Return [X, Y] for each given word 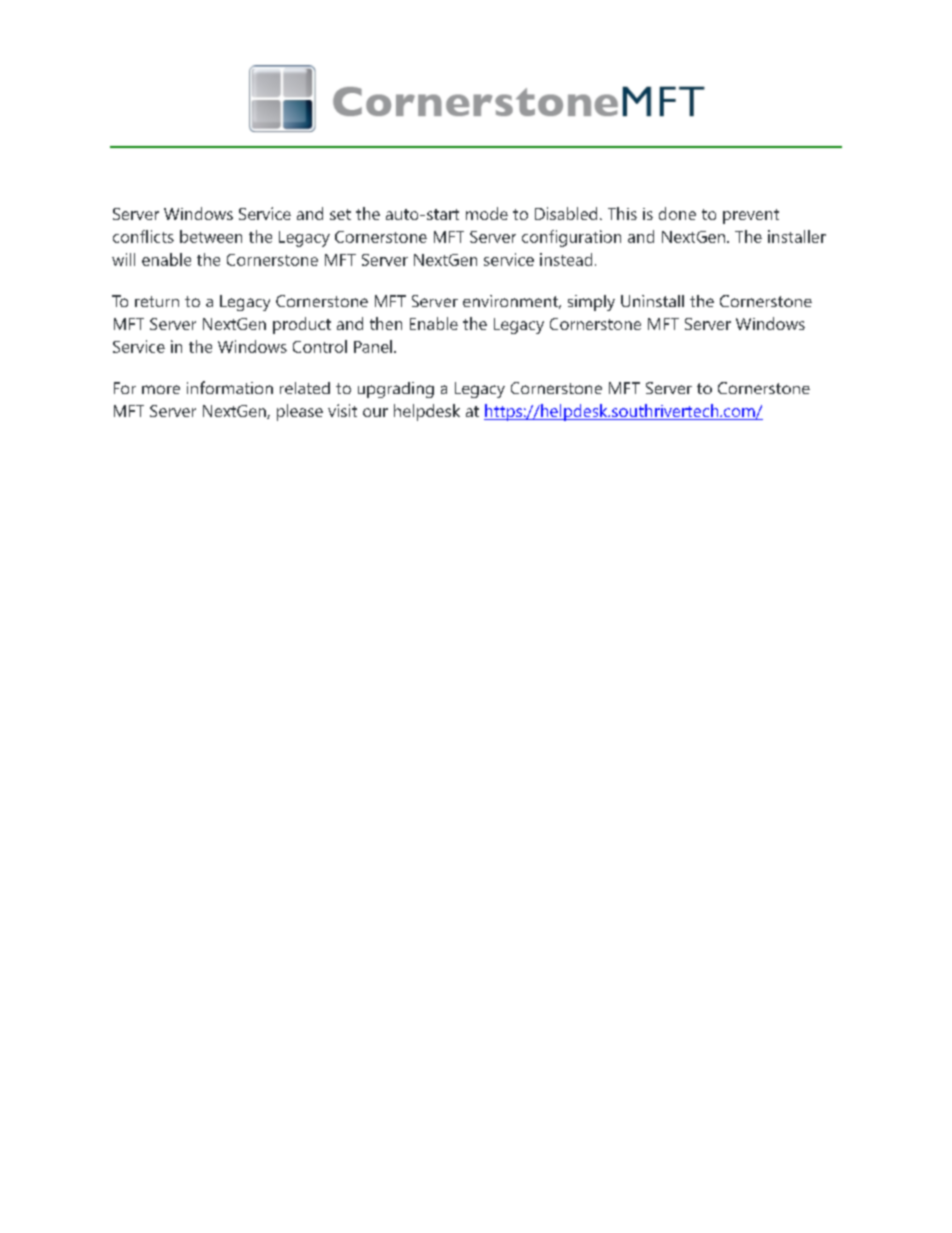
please [300, 412]
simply [591, 303]
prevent [751, 216]
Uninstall [652, 301]
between [211, 236]
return [157, 301]
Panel [373, 346]
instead [566, 259]
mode [487, 213]
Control [320, 346]
